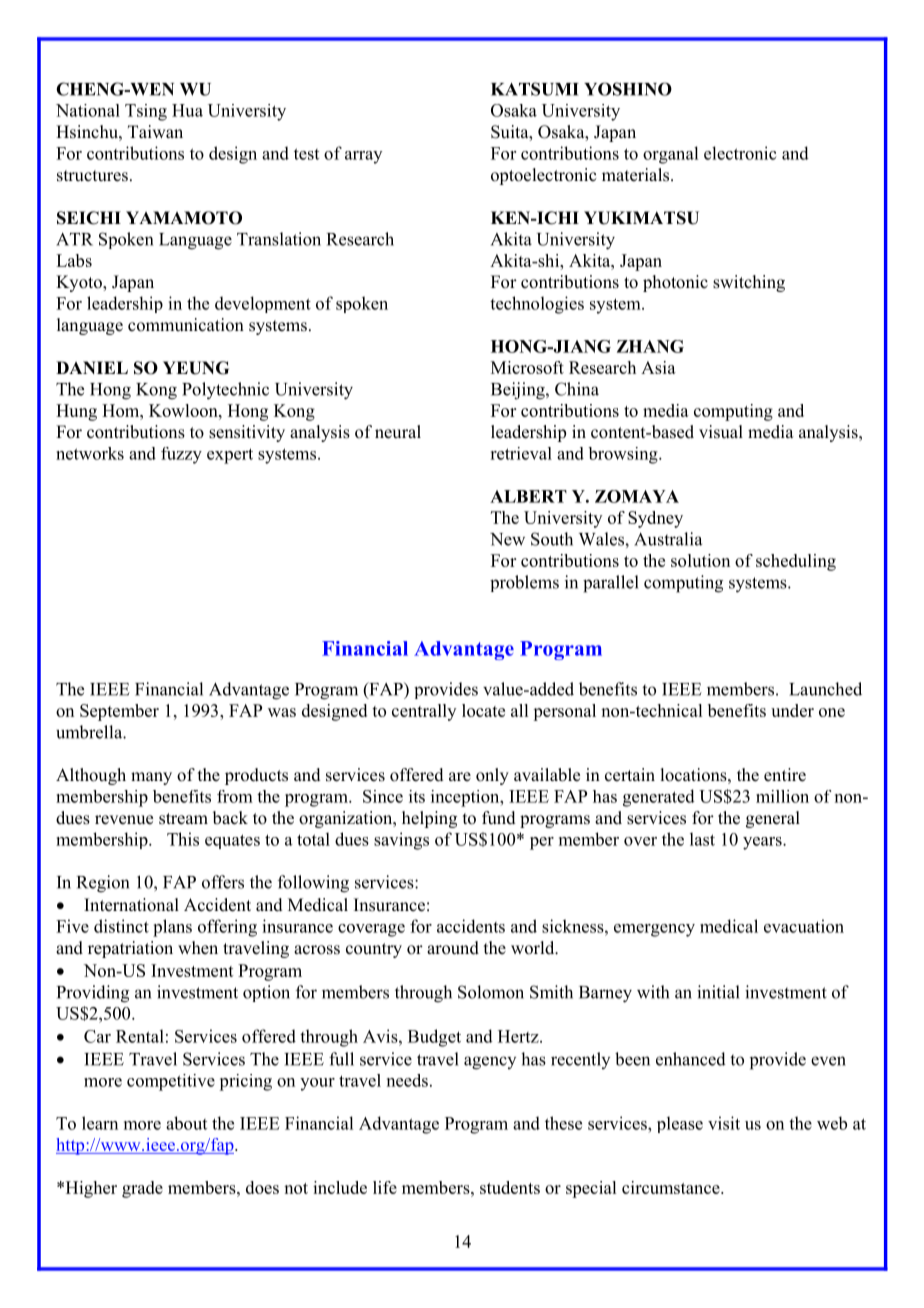 This image has height=1308, width=924. What do you see at coordinates (510, 1187) in the image?
I see `students` at bounding box center [510, 1187].
